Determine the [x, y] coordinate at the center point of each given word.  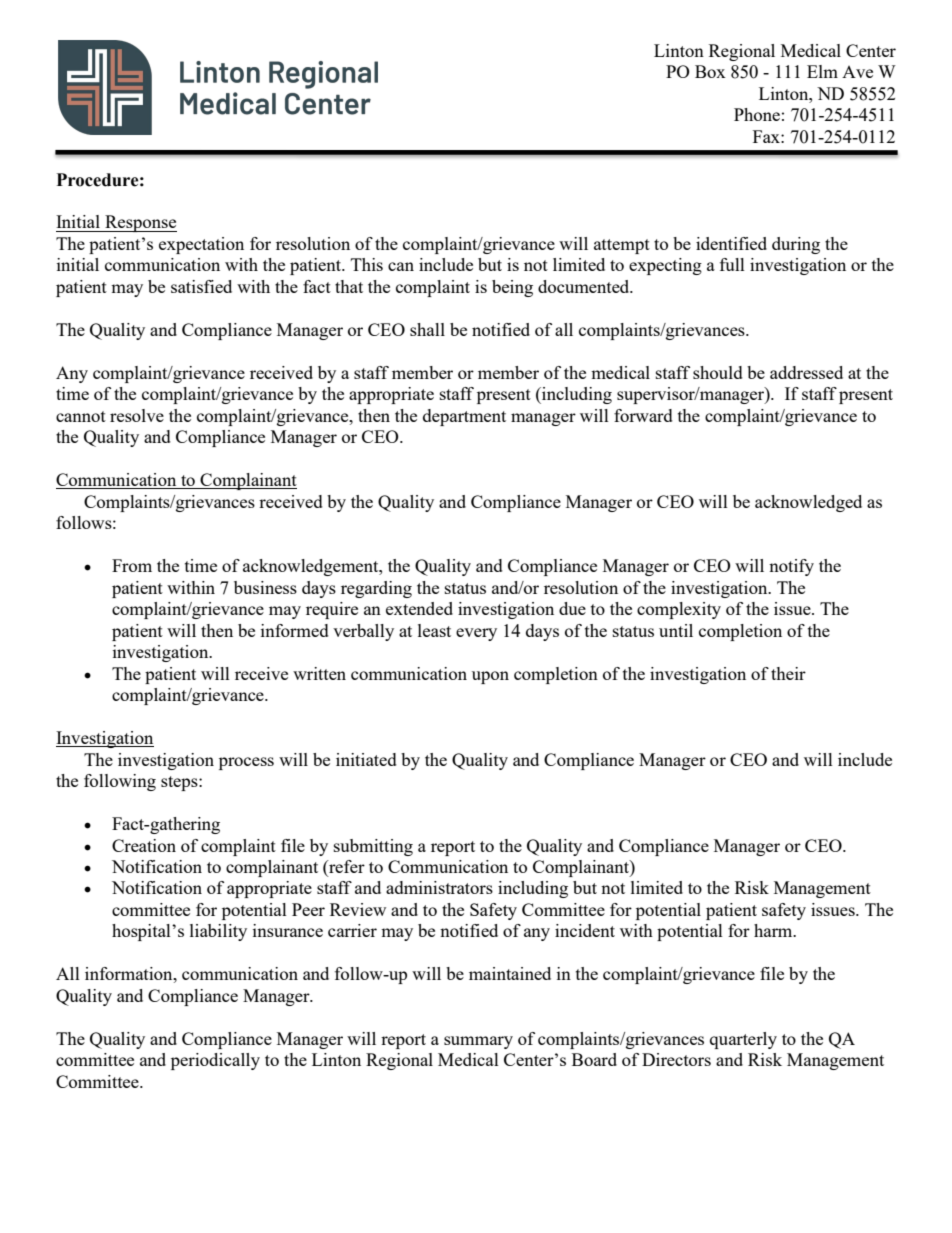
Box [710, 71]
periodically [215, 1061]
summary [478, 1042]
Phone [757, 114]
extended [419, 608]
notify [791, 567]
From [132, 565]
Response [140, 223]
